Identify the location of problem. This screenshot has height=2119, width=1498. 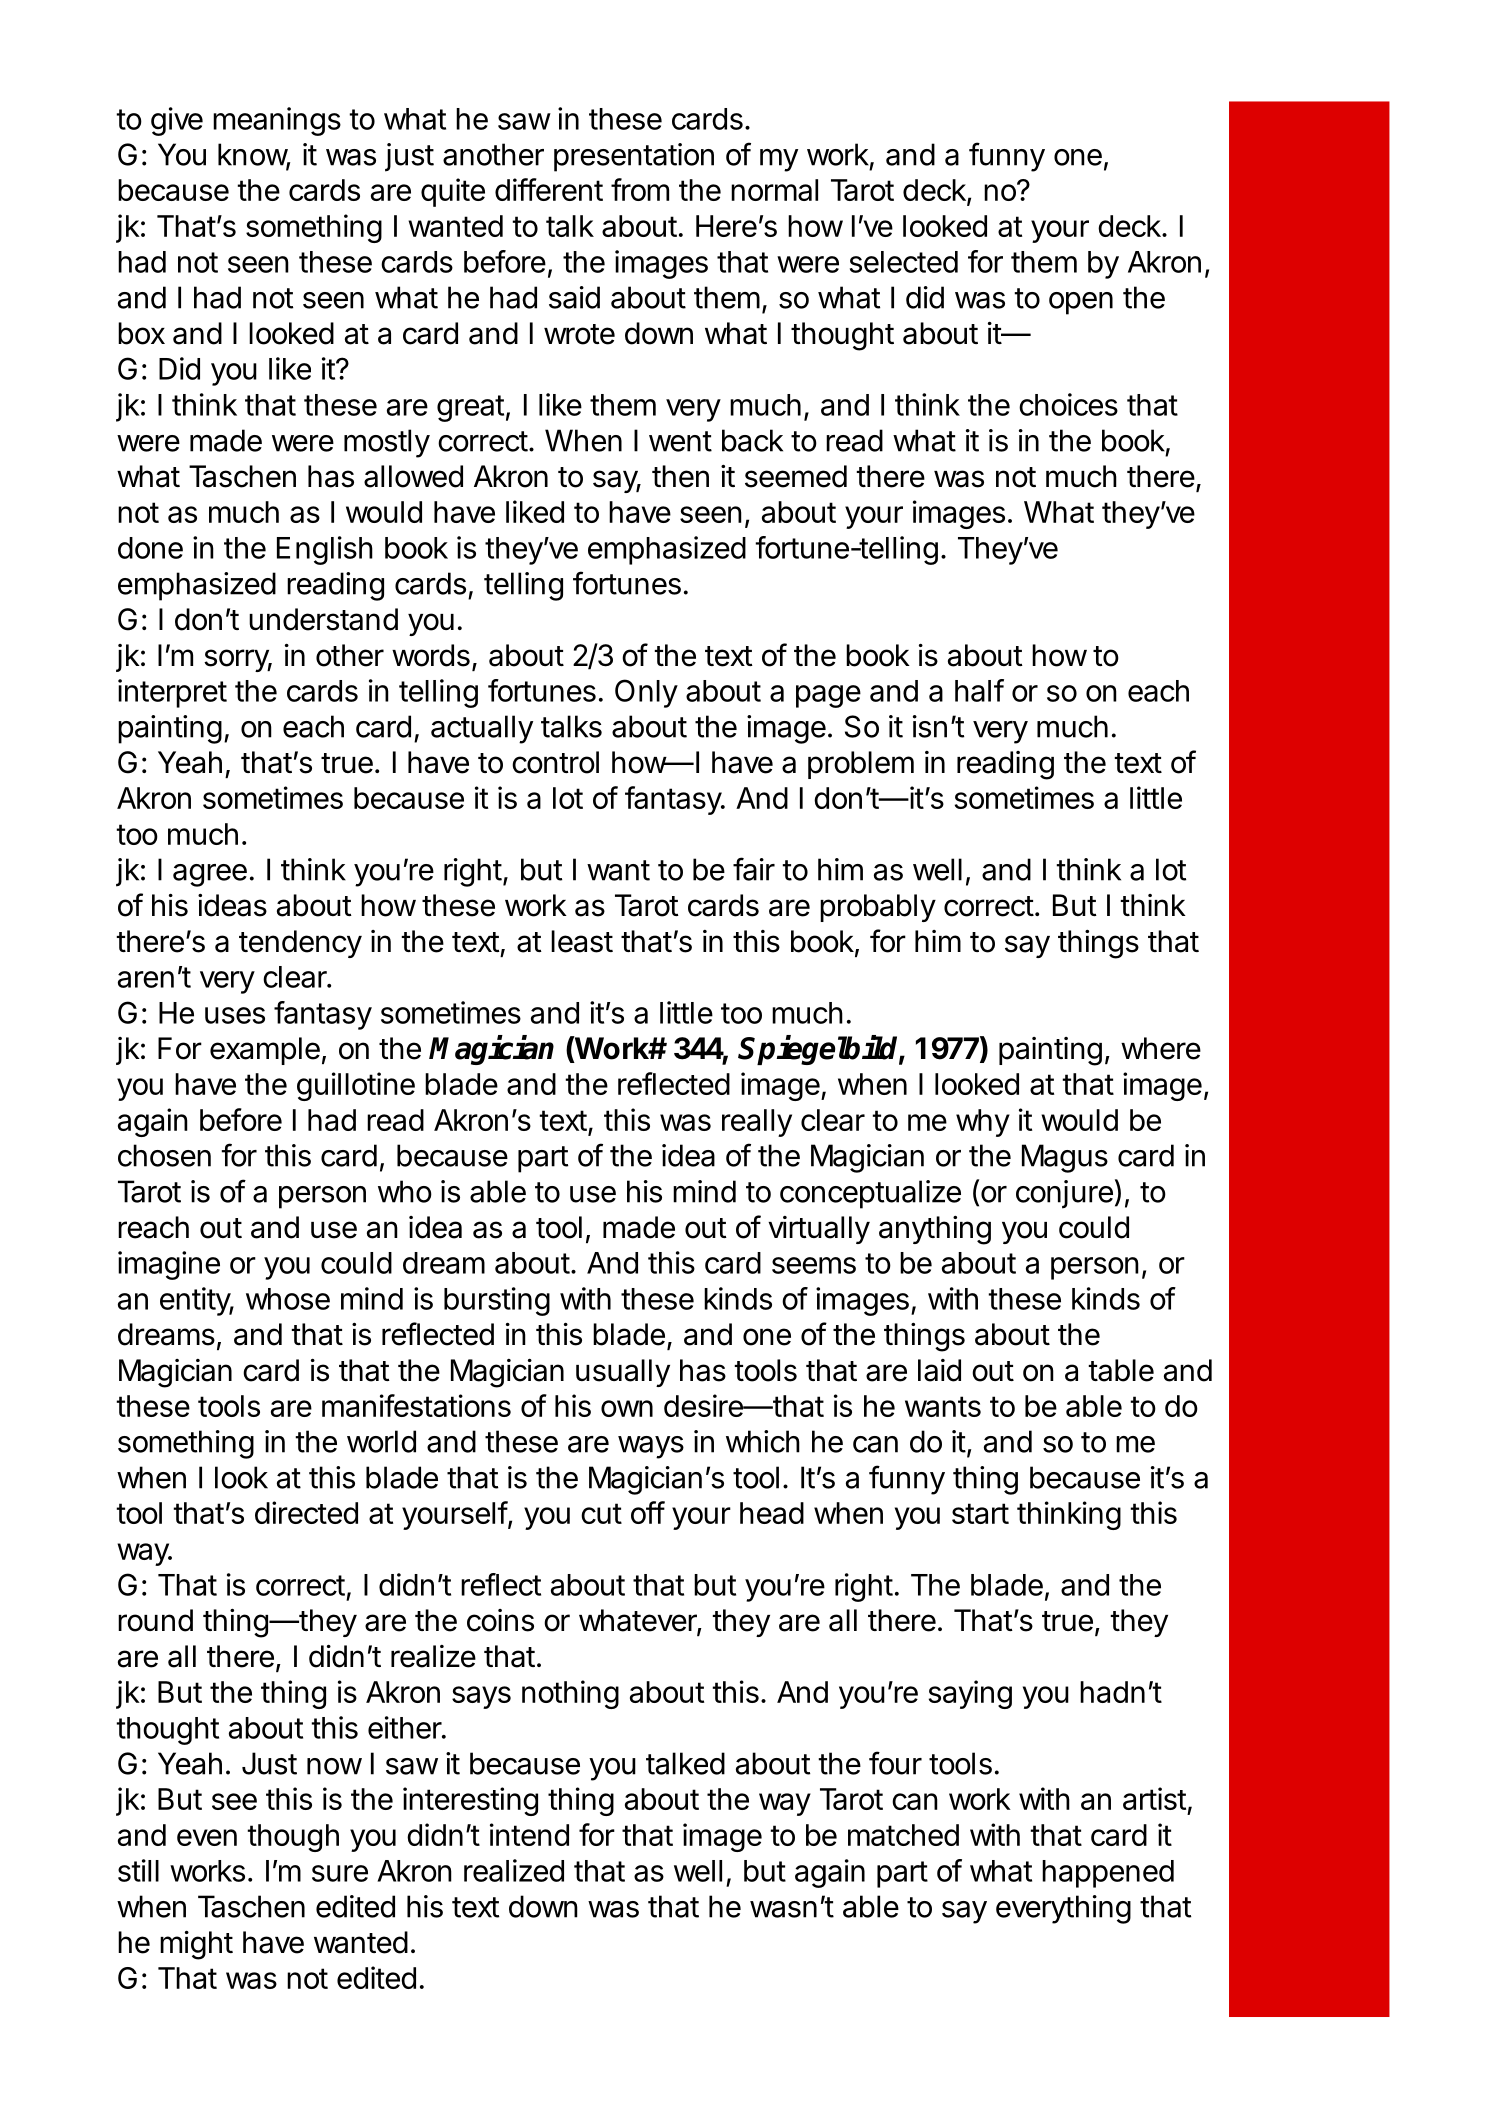
(861, 765).
